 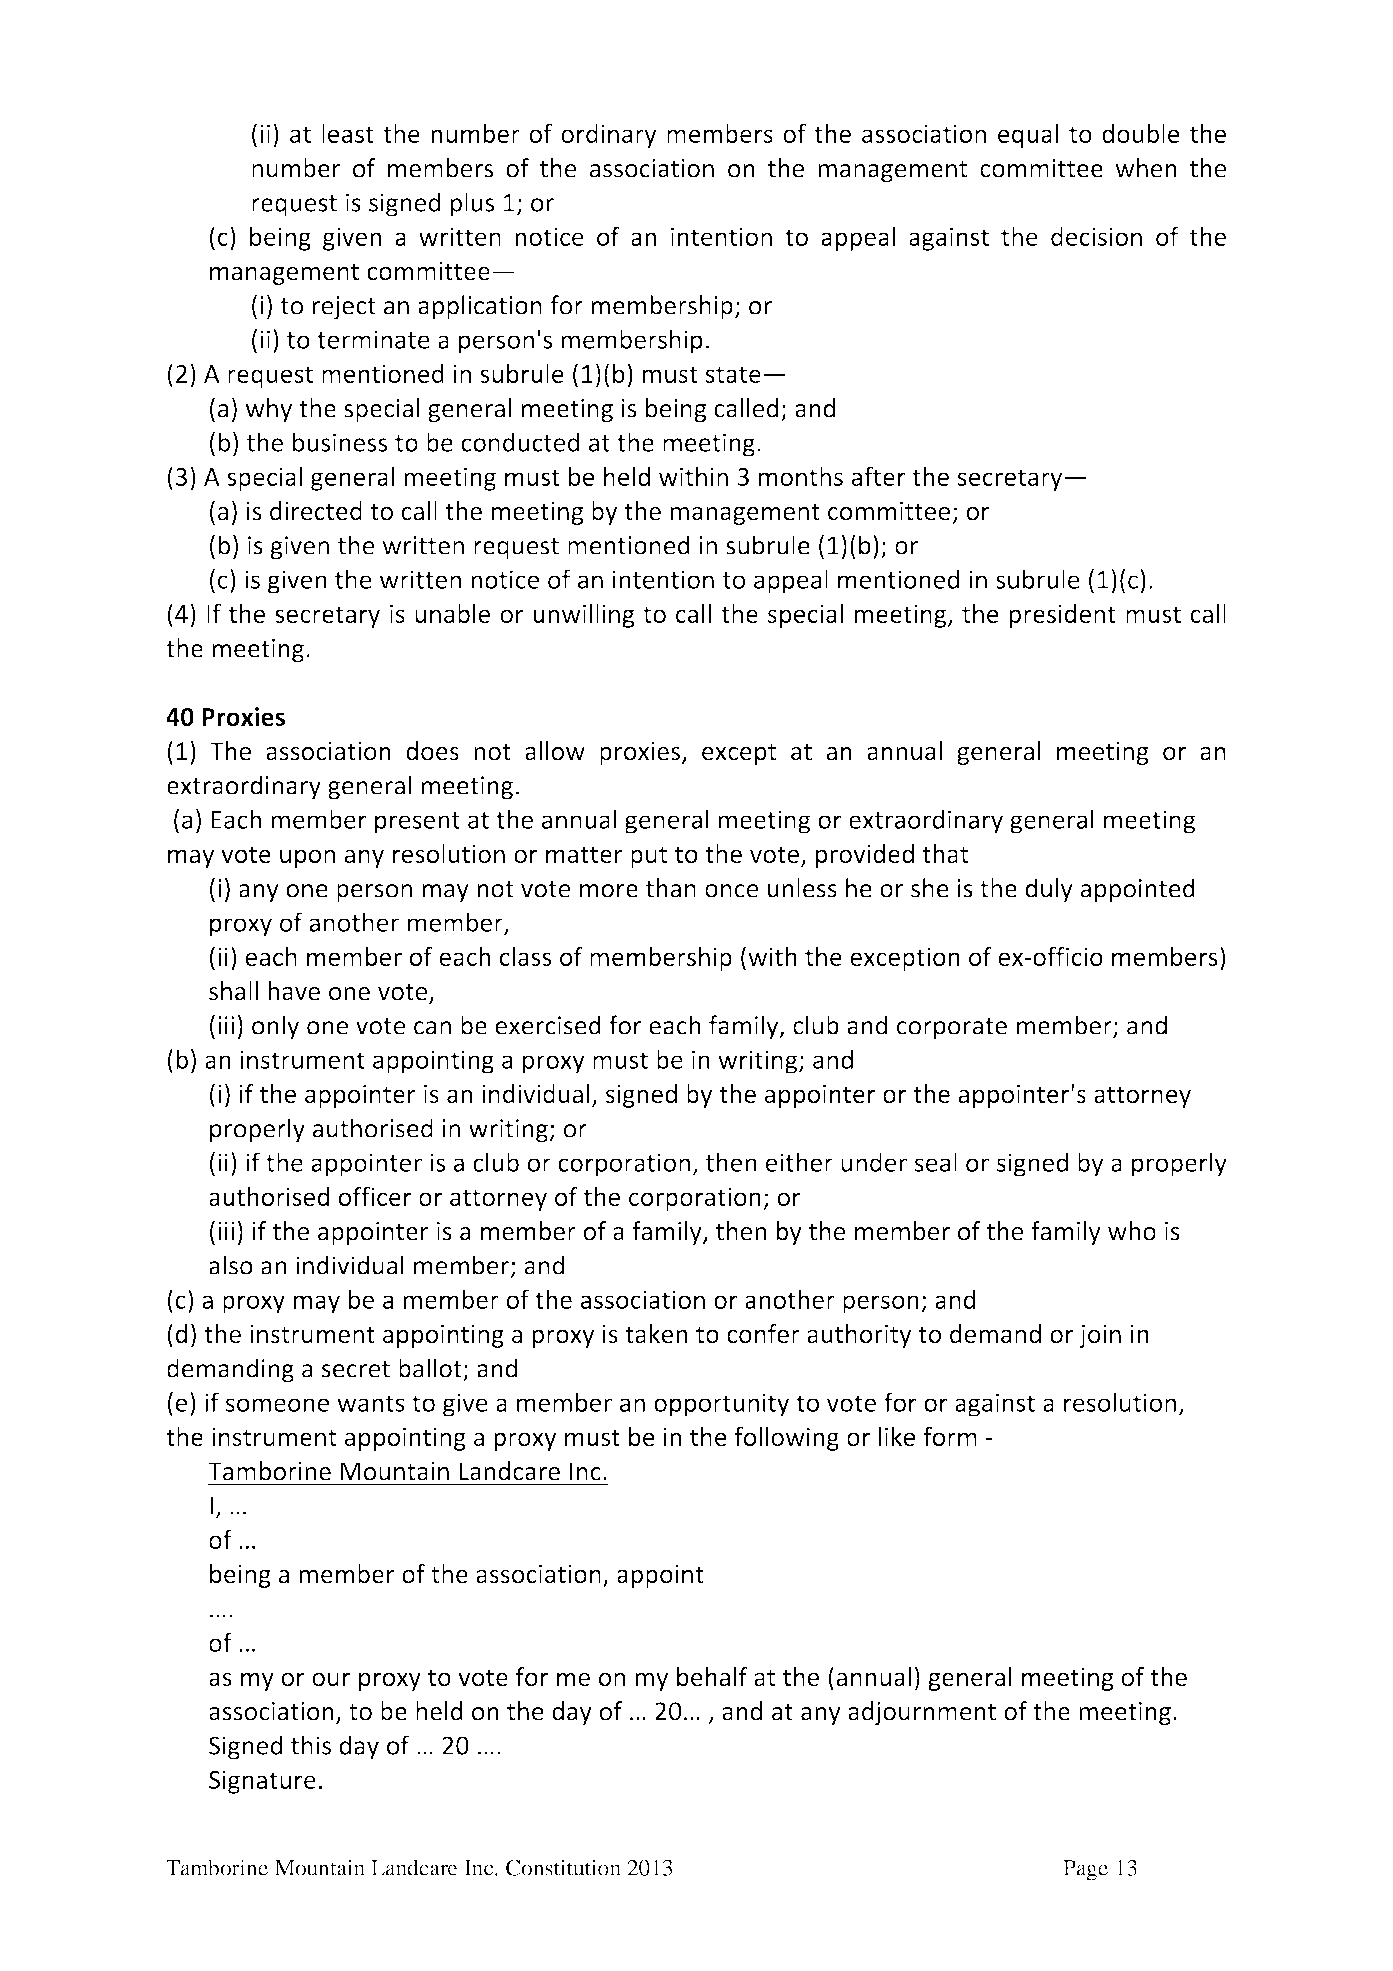 What do you see at coordinates (348, 133) in the document?
I see `least` at bounding box center [348, 133].
